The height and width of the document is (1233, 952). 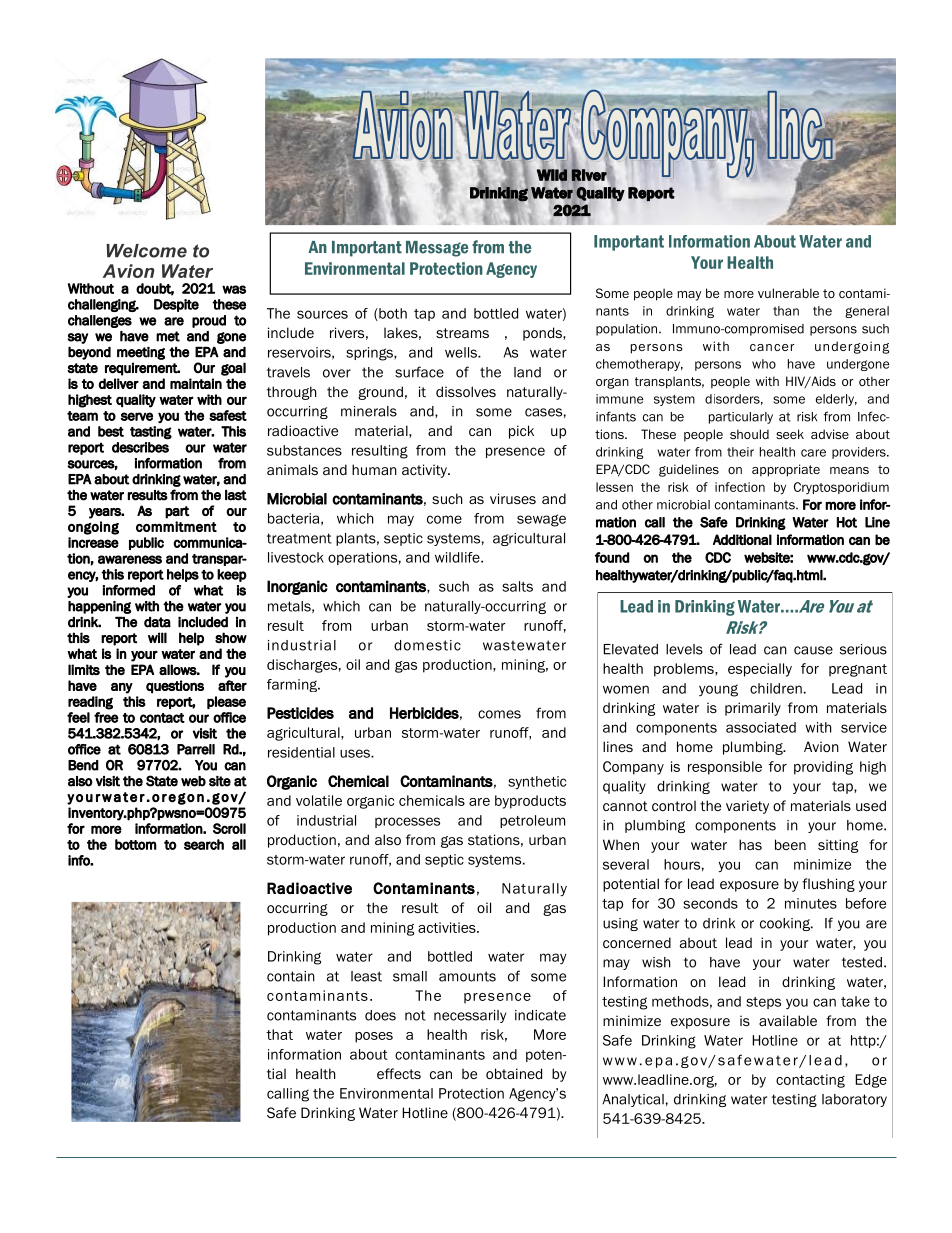 What do you see at coordinates (229, 828) in the document?
I see `Scroll` at bounding box center [229, 828].
